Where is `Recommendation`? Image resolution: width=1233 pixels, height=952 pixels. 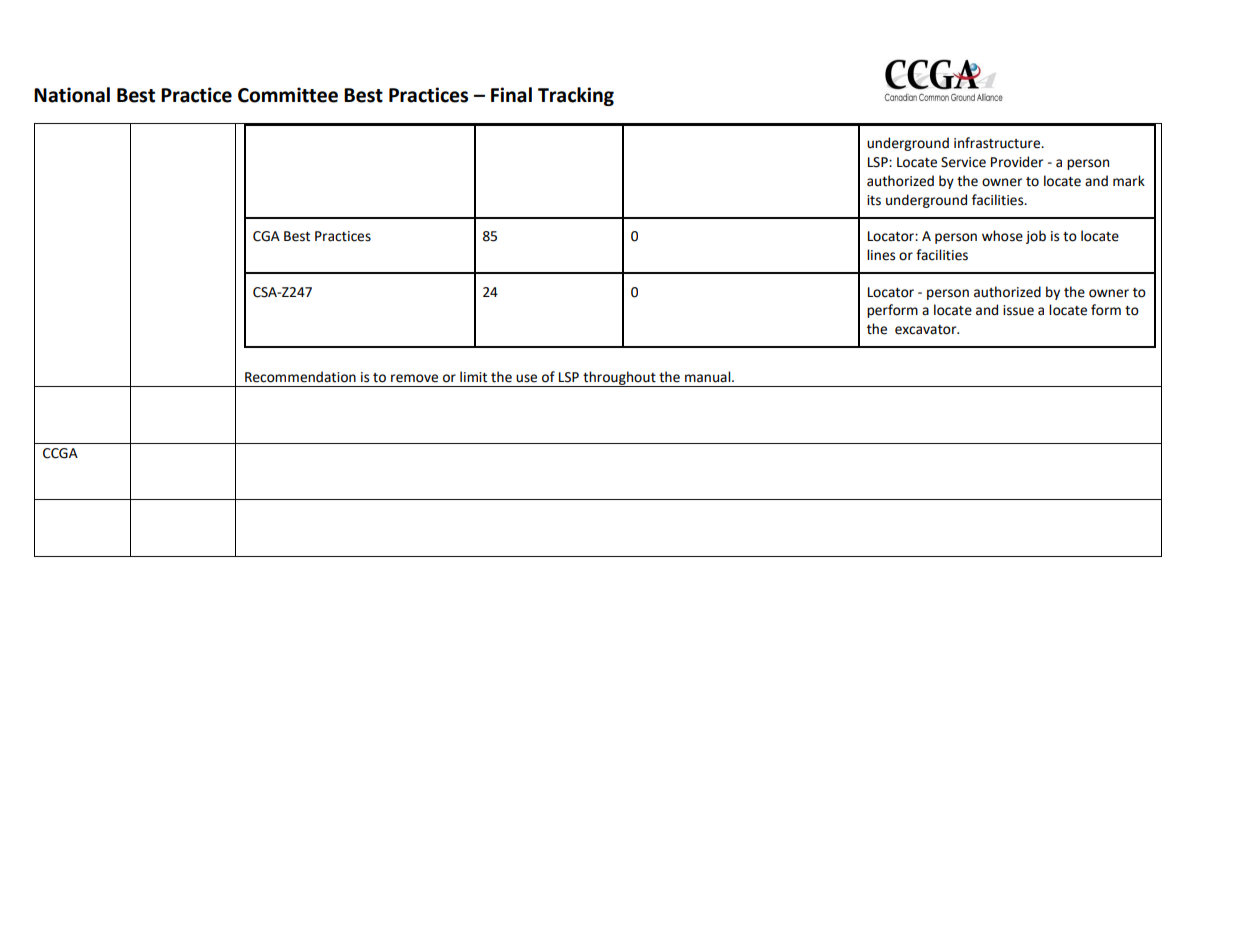
Recommendation is located at coordinates (300, 377).
